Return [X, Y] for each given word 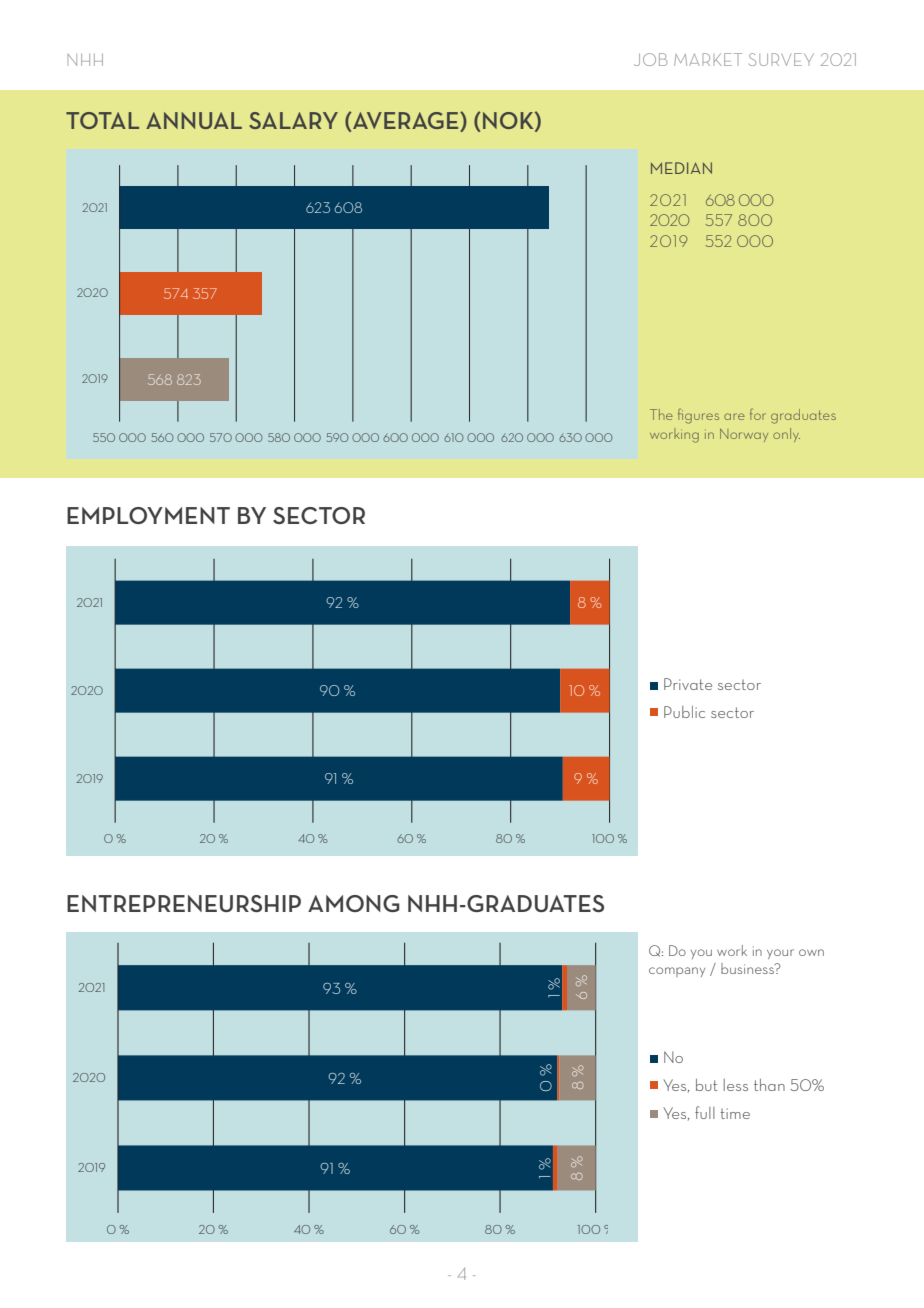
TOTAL [102, 120]
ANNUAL [194, 120]
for [758, 414]
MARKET [708, 59]
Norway [744, 435]
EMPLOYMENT [148, 515]
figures [698, 416]
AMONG [354, 903]
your [780, 954]
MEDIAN [681, 168]
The [661, 414]
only [786, 435]
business [748, 968]
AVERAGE [406, 122]
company [677, 972]
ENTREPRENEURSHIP [184, 903]
